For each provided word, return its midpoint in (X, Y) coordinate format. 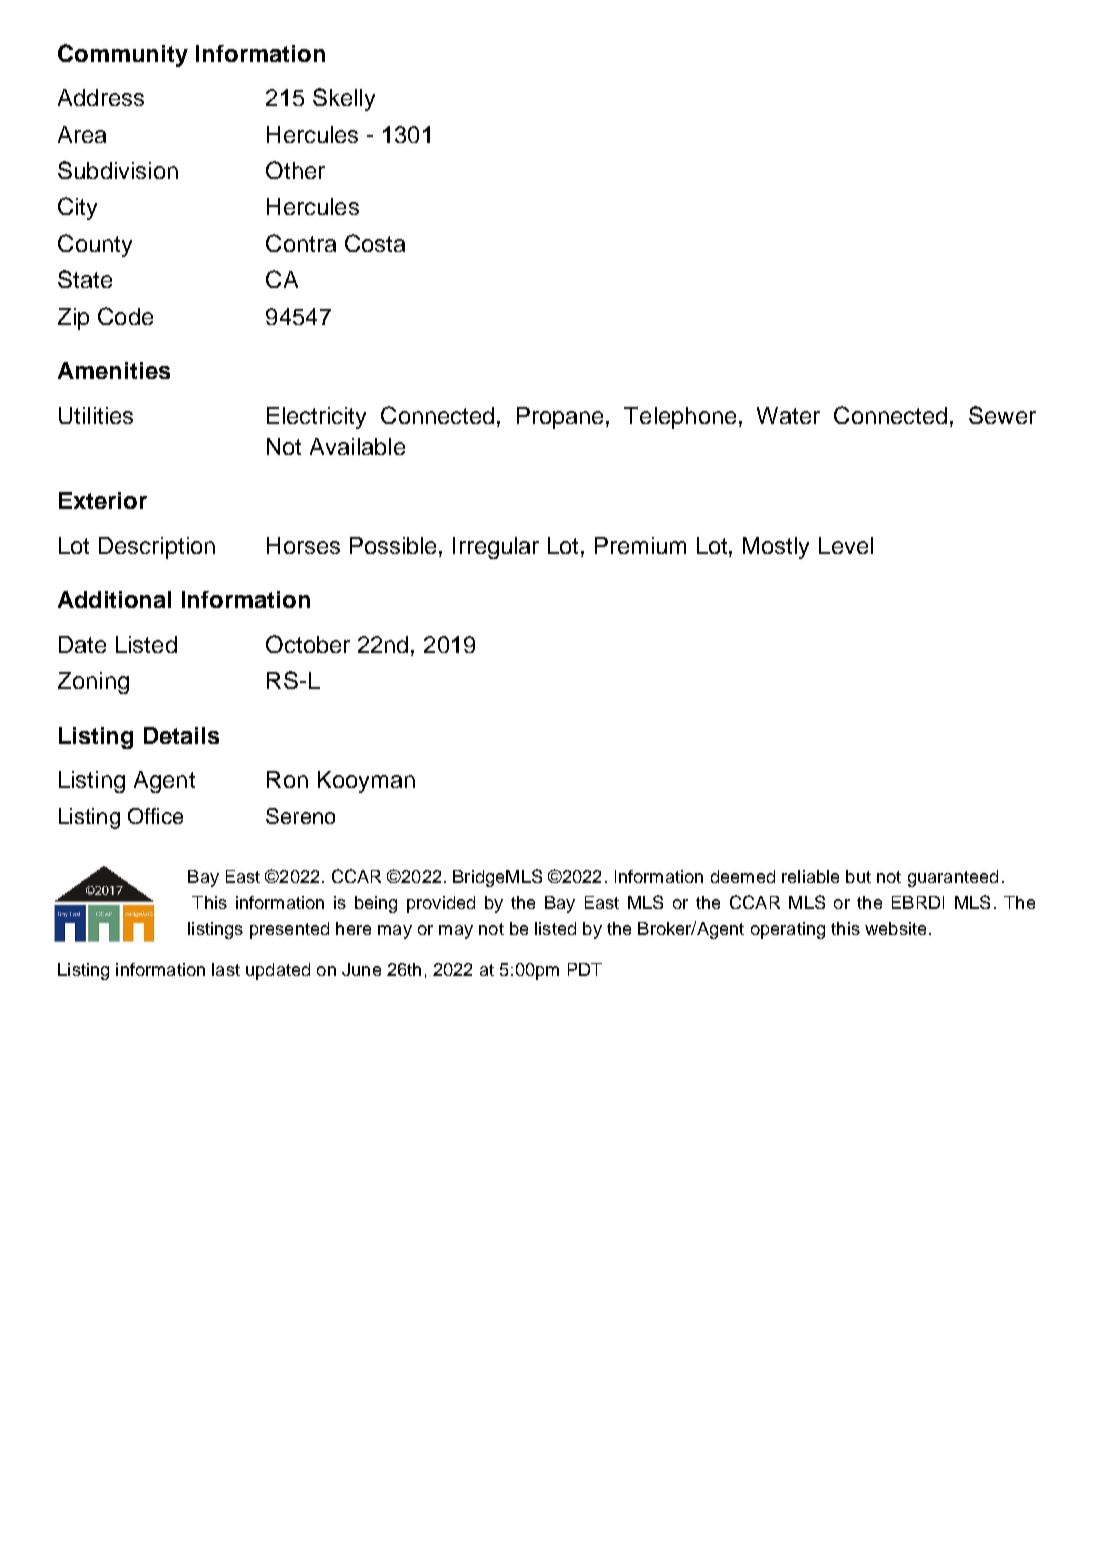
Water (788, 415)
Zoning (93, 683)
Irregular (496, 548)
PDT (585, 969)
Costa (375, 243)
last (226, 969)
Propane (562, 418)
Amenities (114, 370)
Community (123, 55)
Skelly (344, 99)
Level (846, 545)
